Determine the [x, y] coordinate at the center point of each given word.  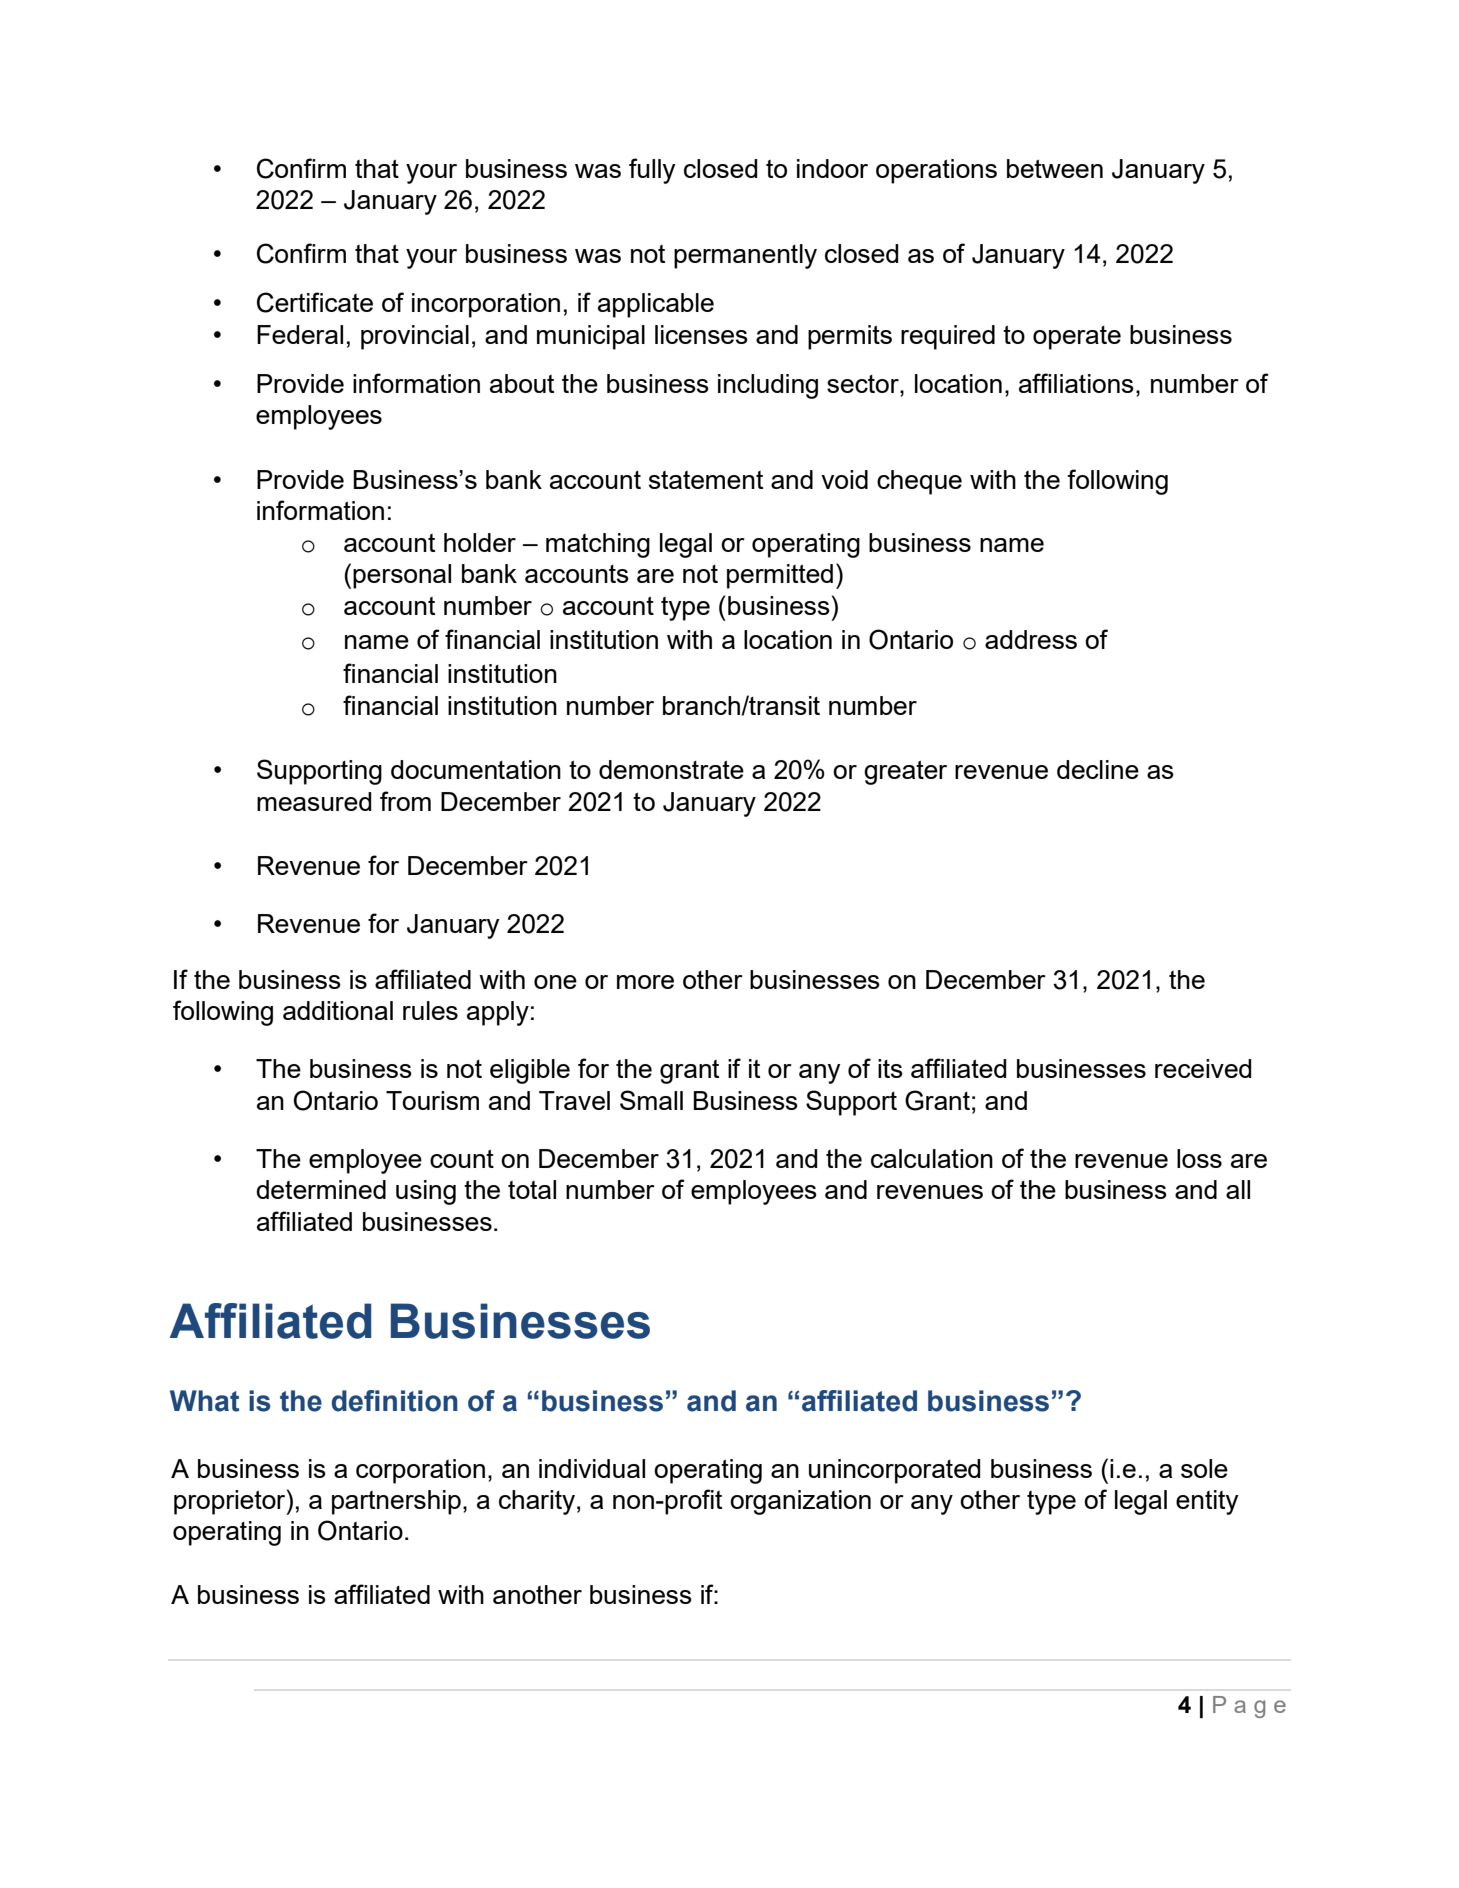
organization [800, 1502]
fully [652, 171]
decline [1098, 769]
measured [314, 801]
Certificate [315, 302]
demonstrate [671, 769]
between [1055, 168]
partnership [396, 1502]
